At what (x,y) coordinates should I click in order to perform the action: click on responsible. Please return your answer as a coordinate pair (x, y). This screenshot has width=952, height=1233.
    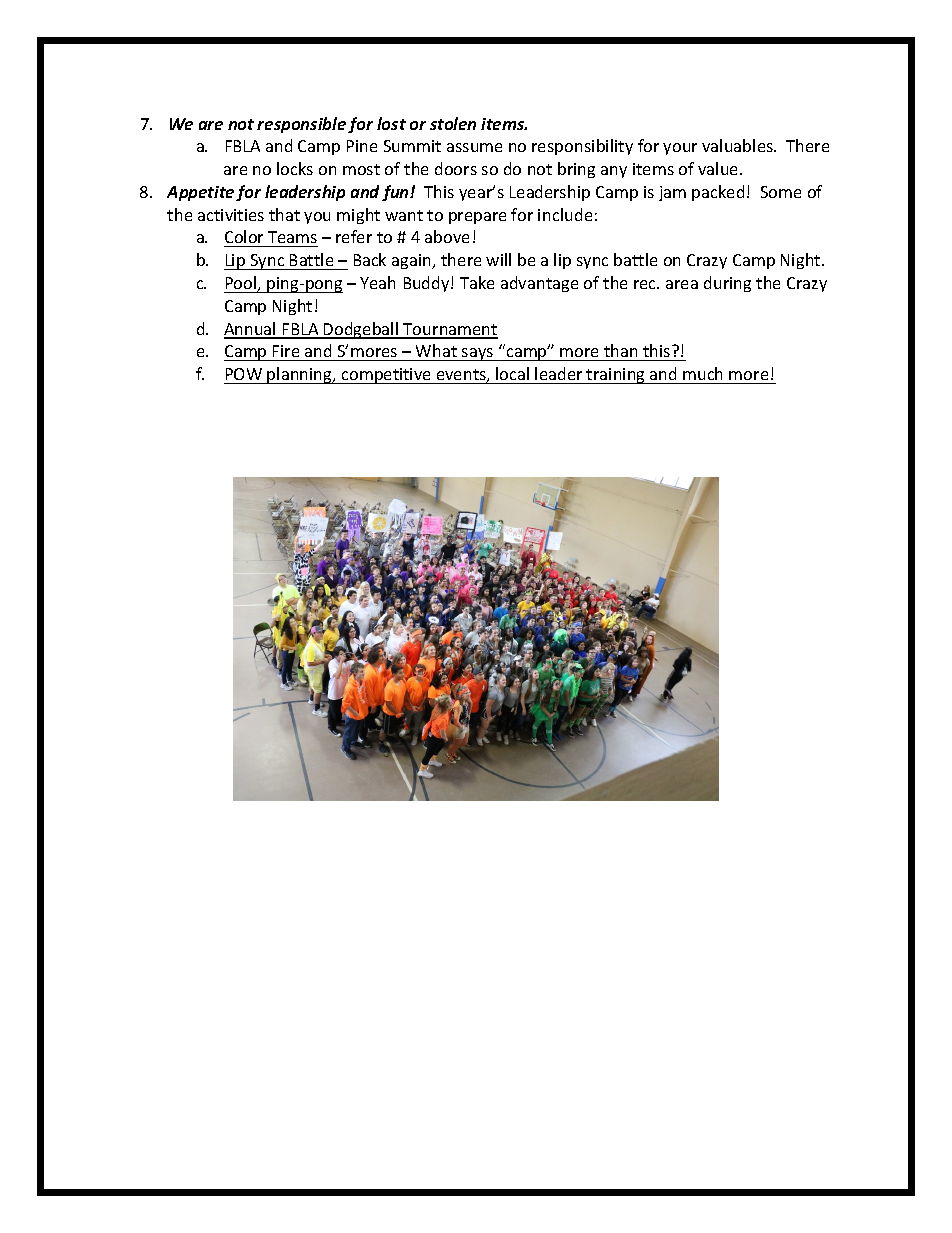
    Looking at the image, I should click on (301, 125).
